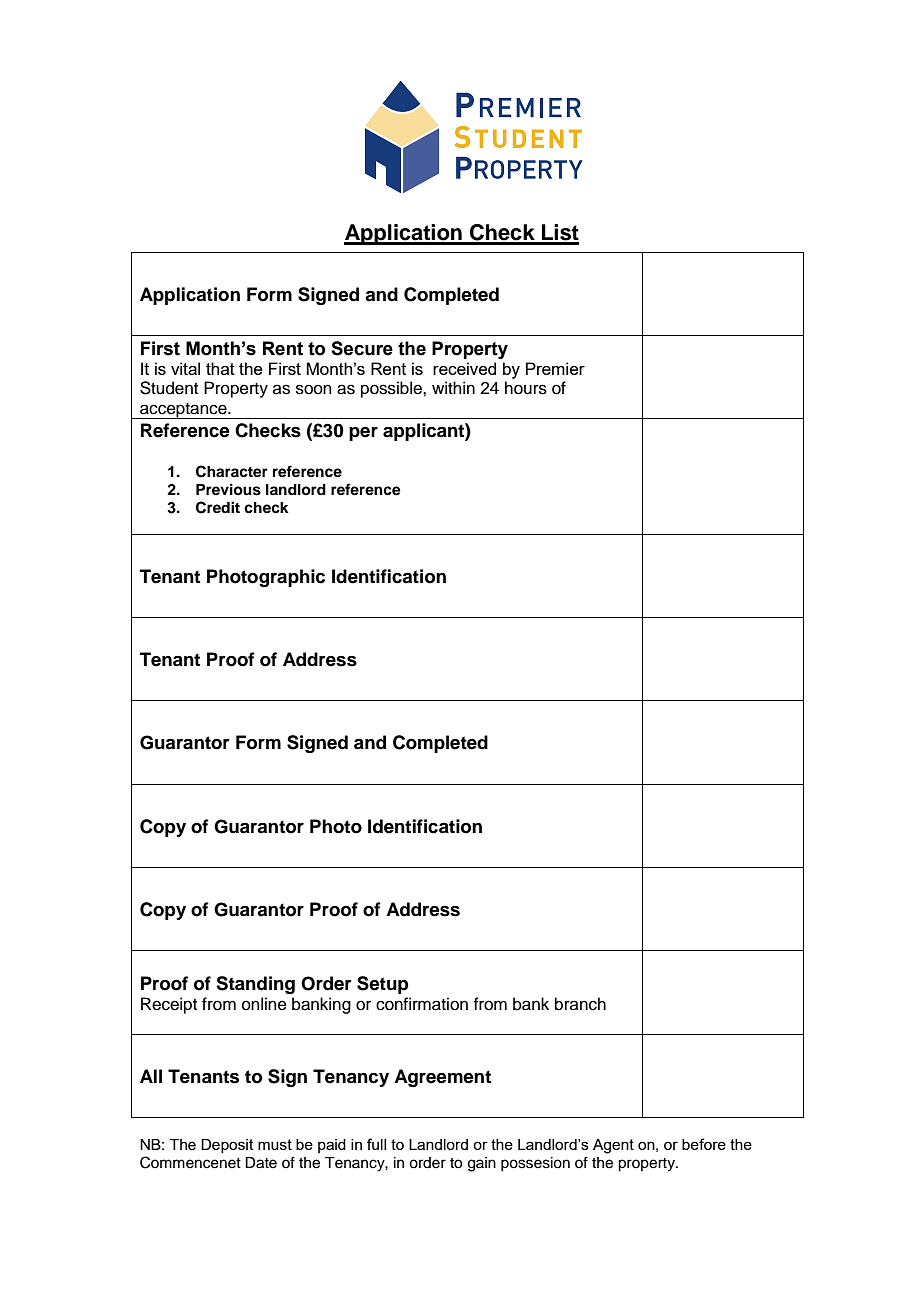  I want to click on branch, so click(580, 1004).
